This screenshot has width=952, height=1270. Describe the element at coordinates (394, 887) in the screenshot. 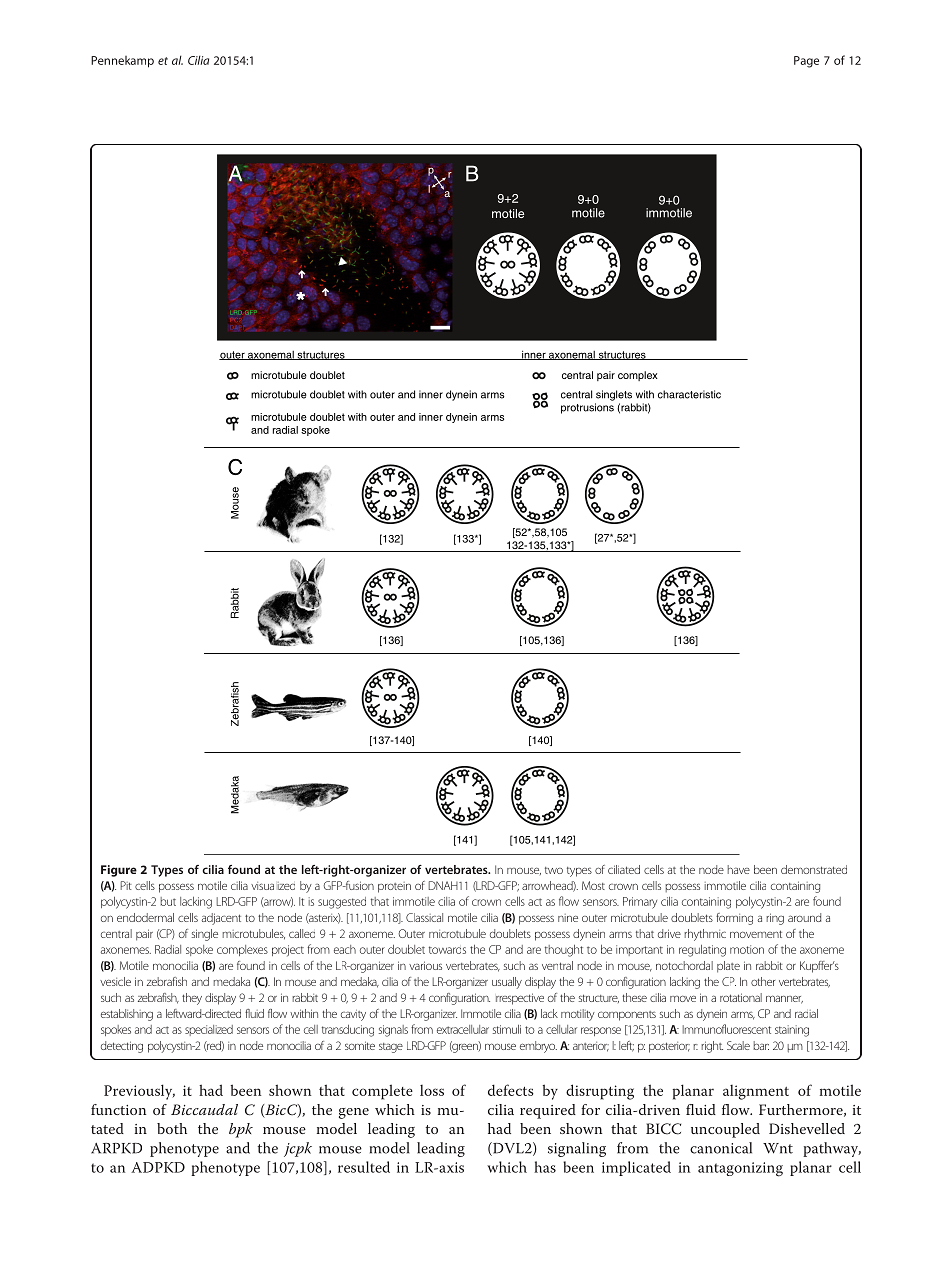

I see `protein` at that location.
